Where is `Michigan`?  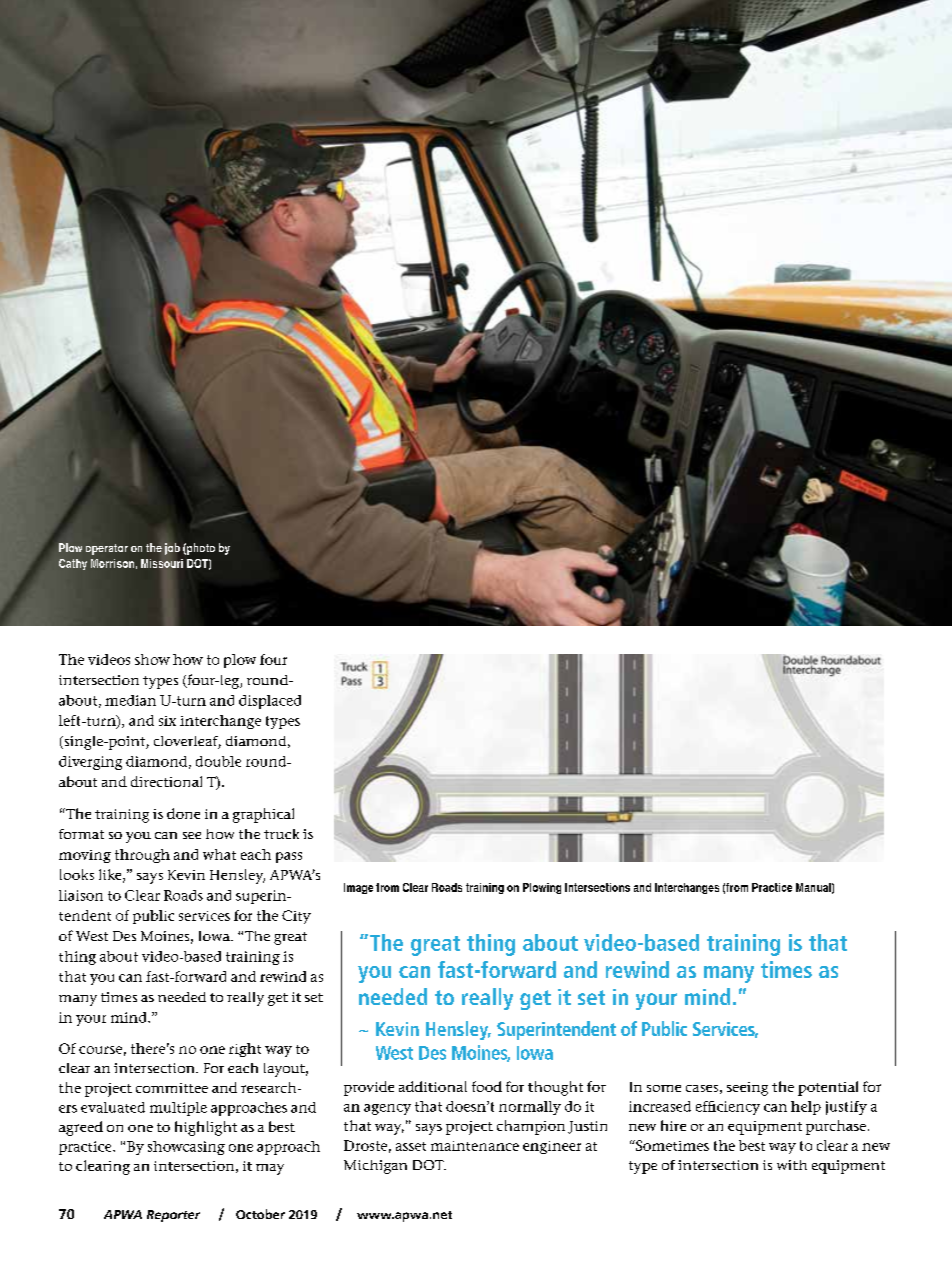 Michigan is located at coordinates (375, 1167).
